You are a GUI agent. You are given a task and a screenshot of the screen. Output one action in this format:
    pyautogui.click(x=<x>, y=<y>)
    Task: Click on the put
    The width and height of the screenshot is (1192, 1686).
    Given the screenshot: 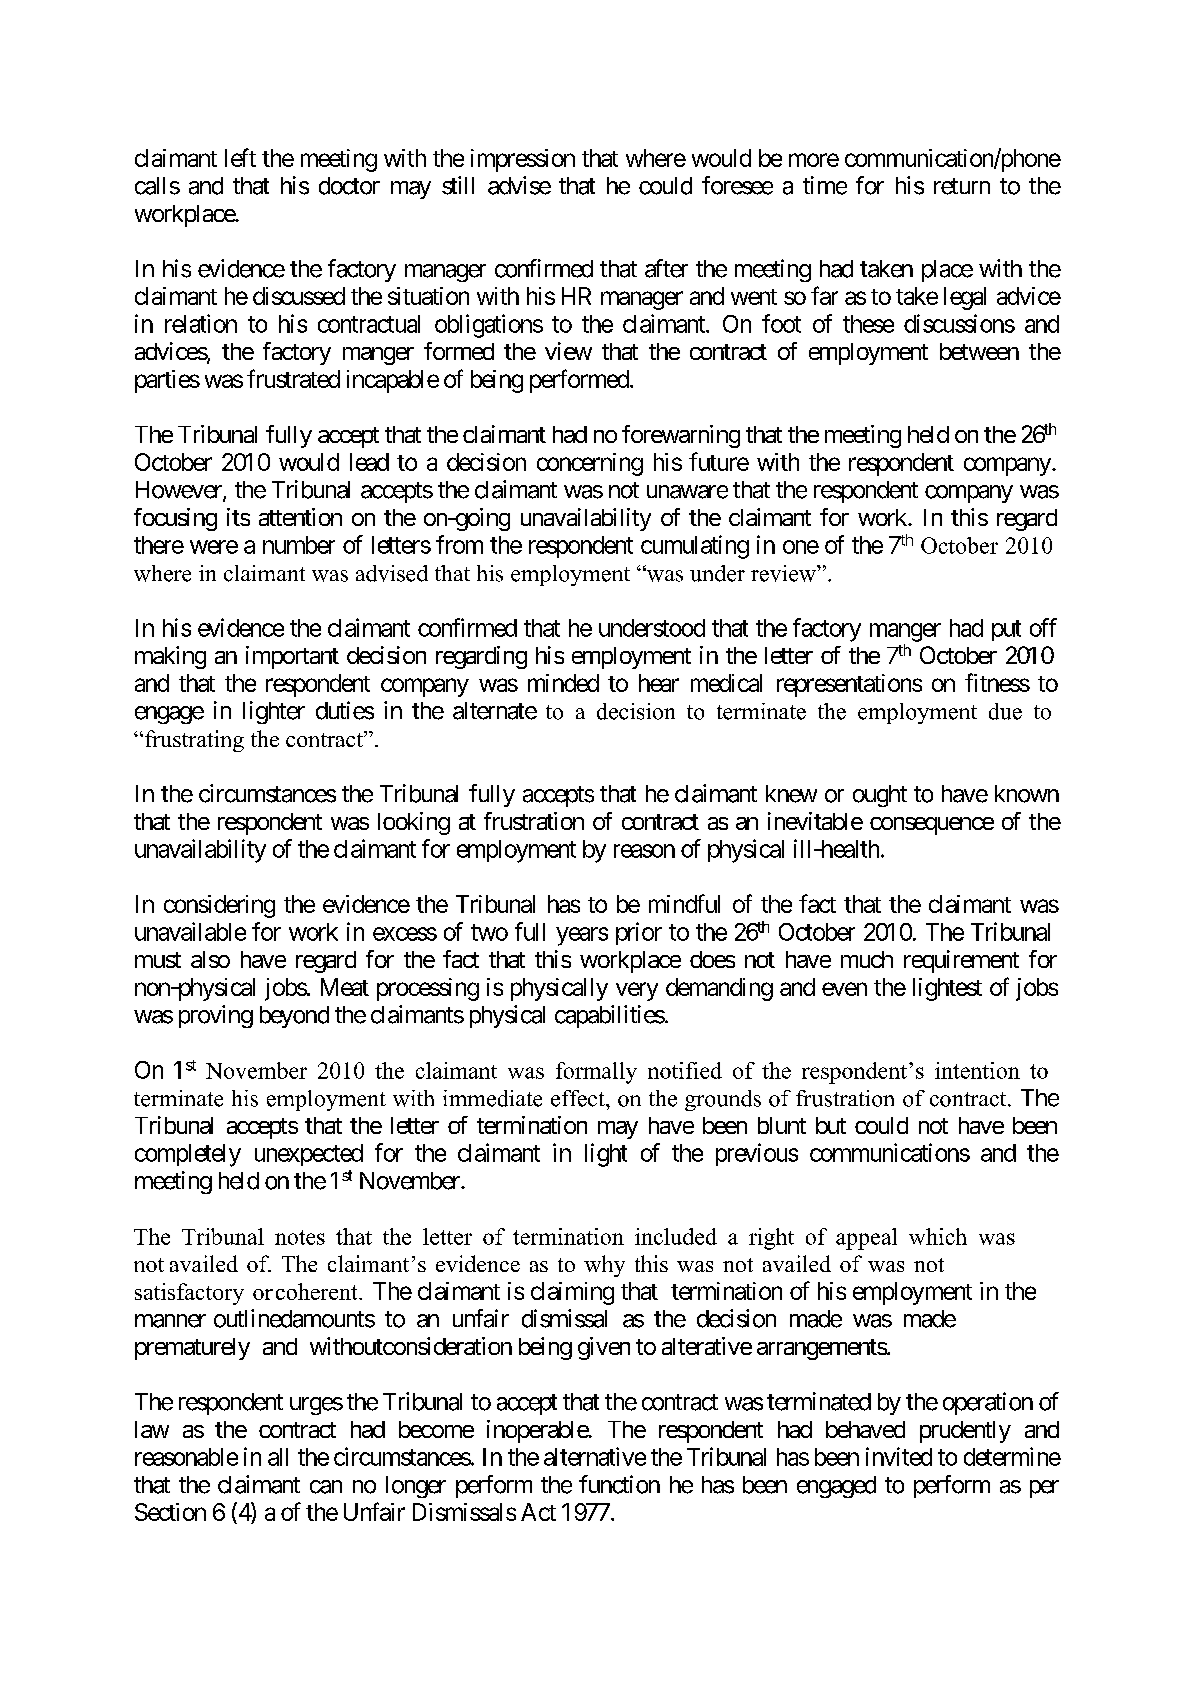 What is the action you would take?
    pyautogui.click(x=1006, y=630)
